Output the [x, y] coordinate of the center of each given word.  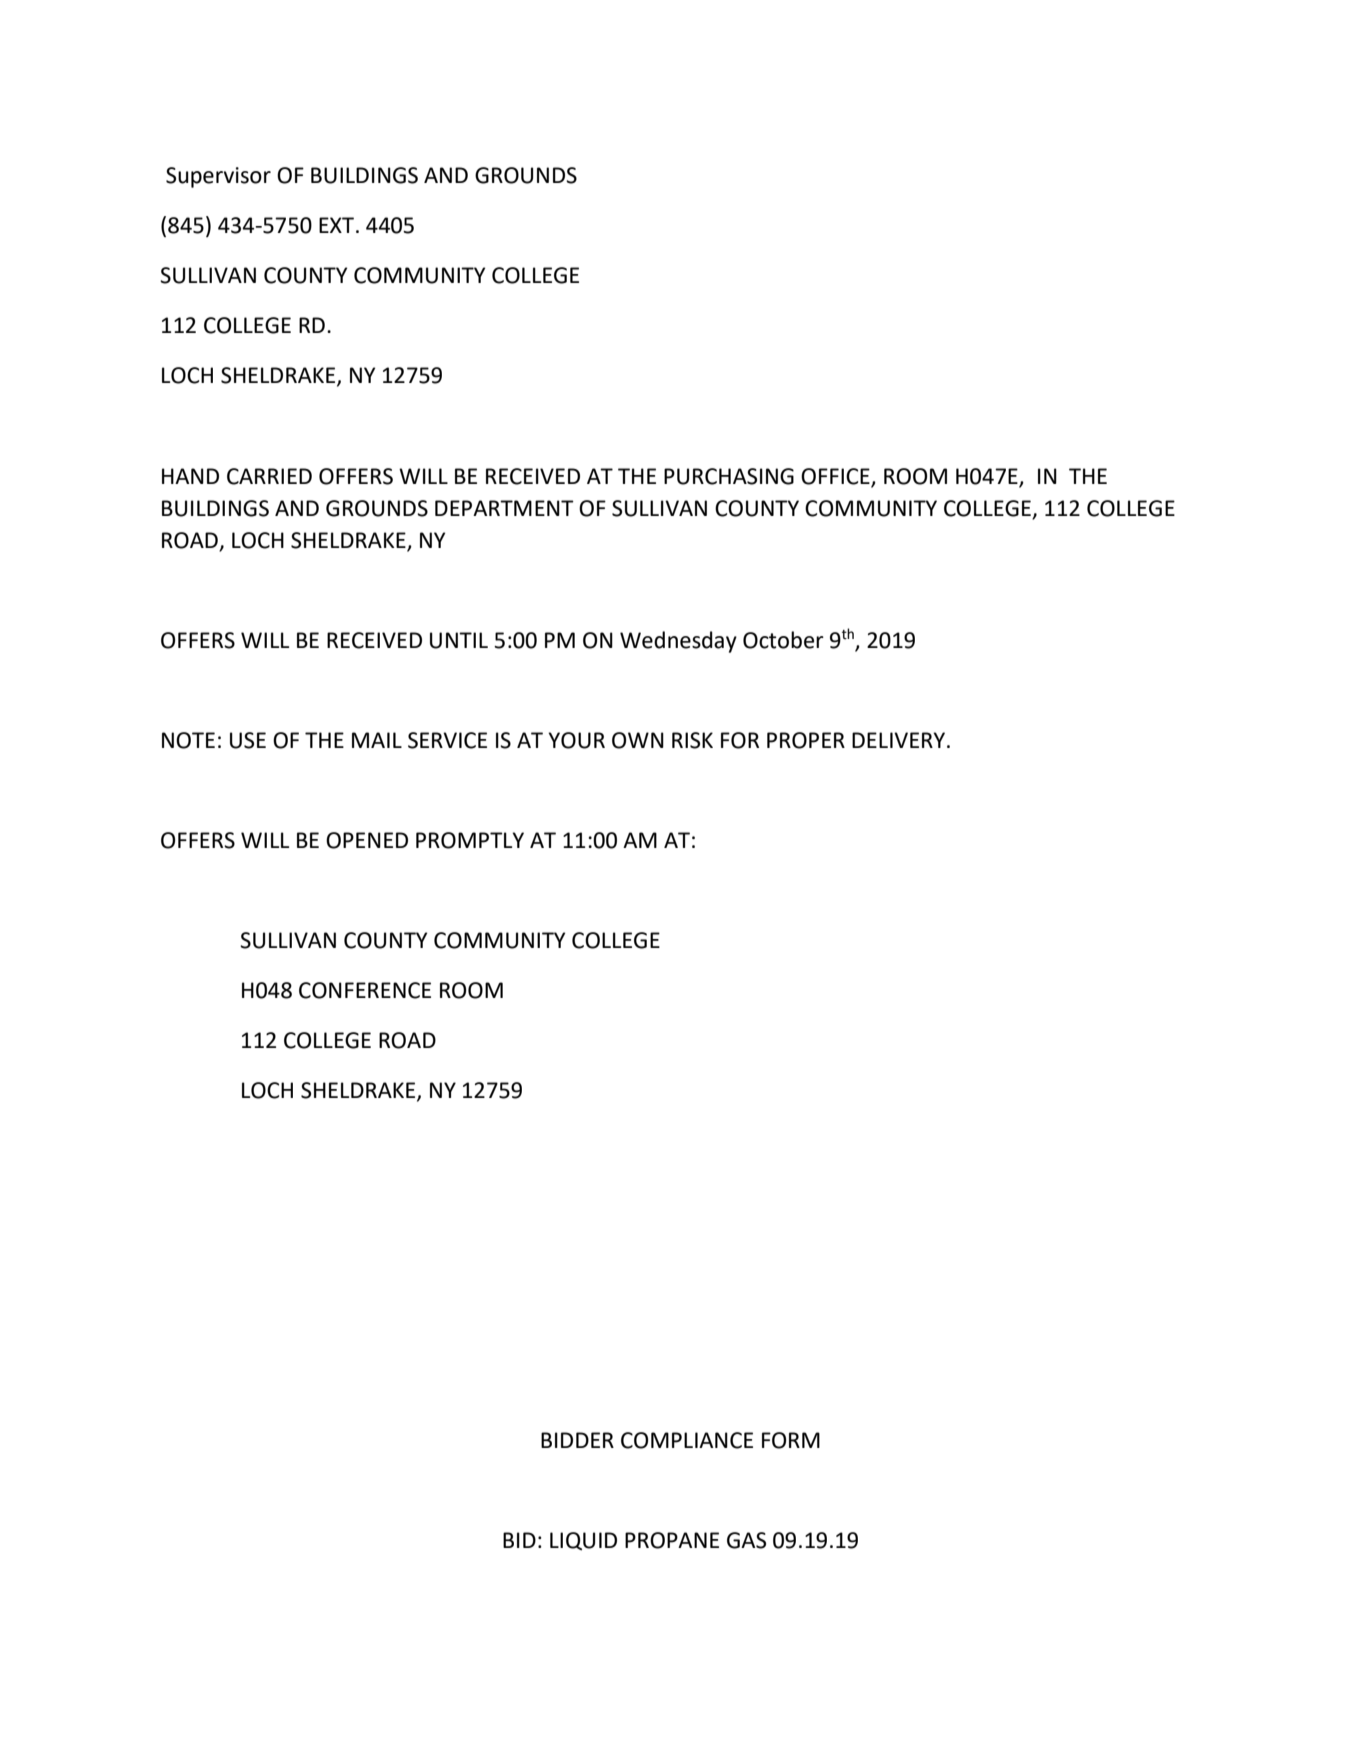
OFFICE [835, 476]
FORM [791, 1440]
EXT [338, 225]
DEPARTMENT [504, 508]
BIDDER [577, 1440]
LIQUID [583, 1541]
